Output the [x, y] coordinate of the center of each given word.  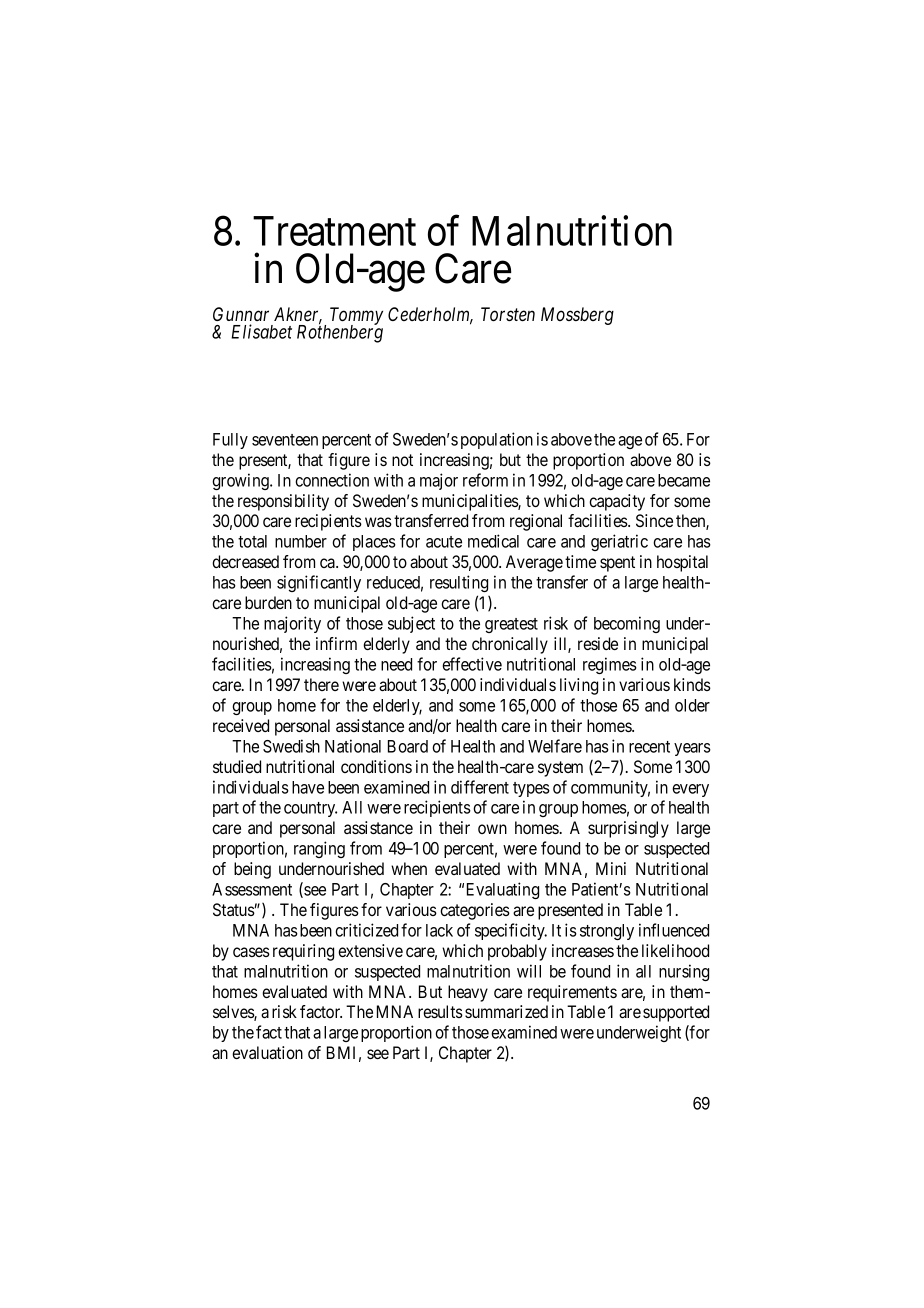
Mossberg [577, 316]
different [480, 787]
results [440, 1011]
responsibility [283, 502]
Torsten [508, 314]
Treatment [334, 231]
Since [654, 520]
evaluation [267, 1052]
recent [649, 747]
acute [444, 542]
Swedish [291, 746]
